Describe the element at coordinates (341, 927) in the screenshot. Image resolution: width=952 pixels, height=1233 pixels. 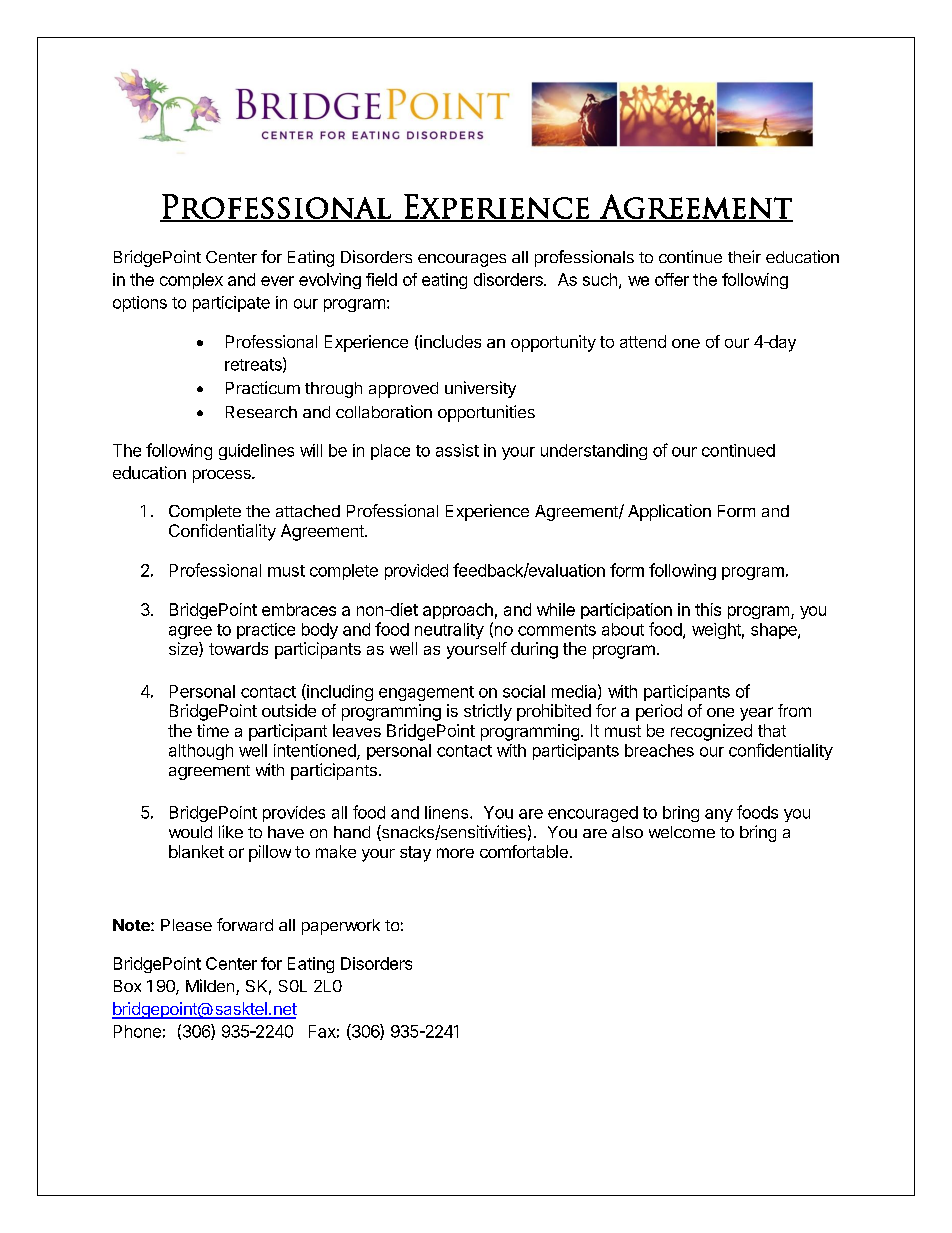
I see `paperwork` at that location.
